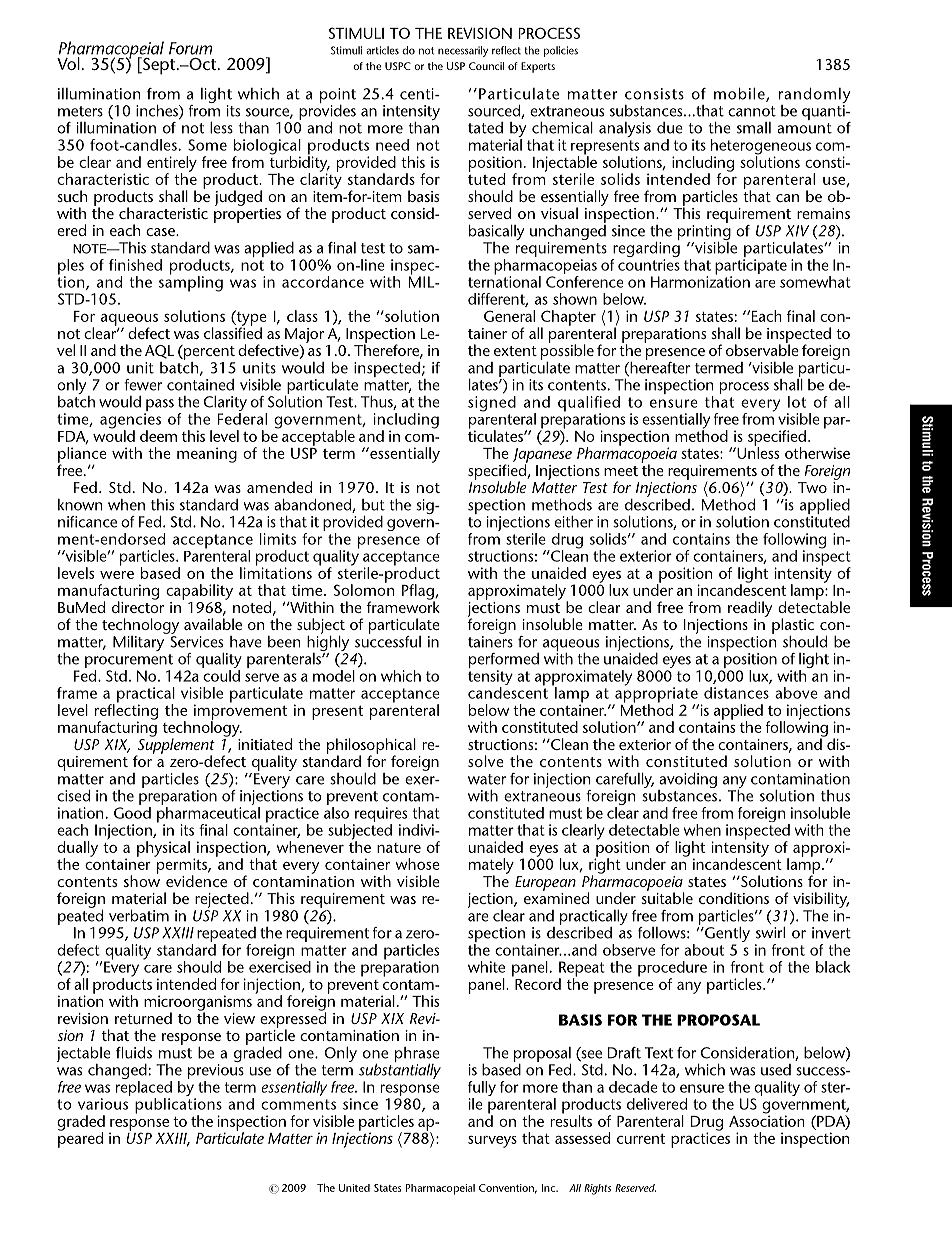  What do you see at coordinates (144, 1090) in the document?
I see `replaced` at bounding box center [144, 1090].
